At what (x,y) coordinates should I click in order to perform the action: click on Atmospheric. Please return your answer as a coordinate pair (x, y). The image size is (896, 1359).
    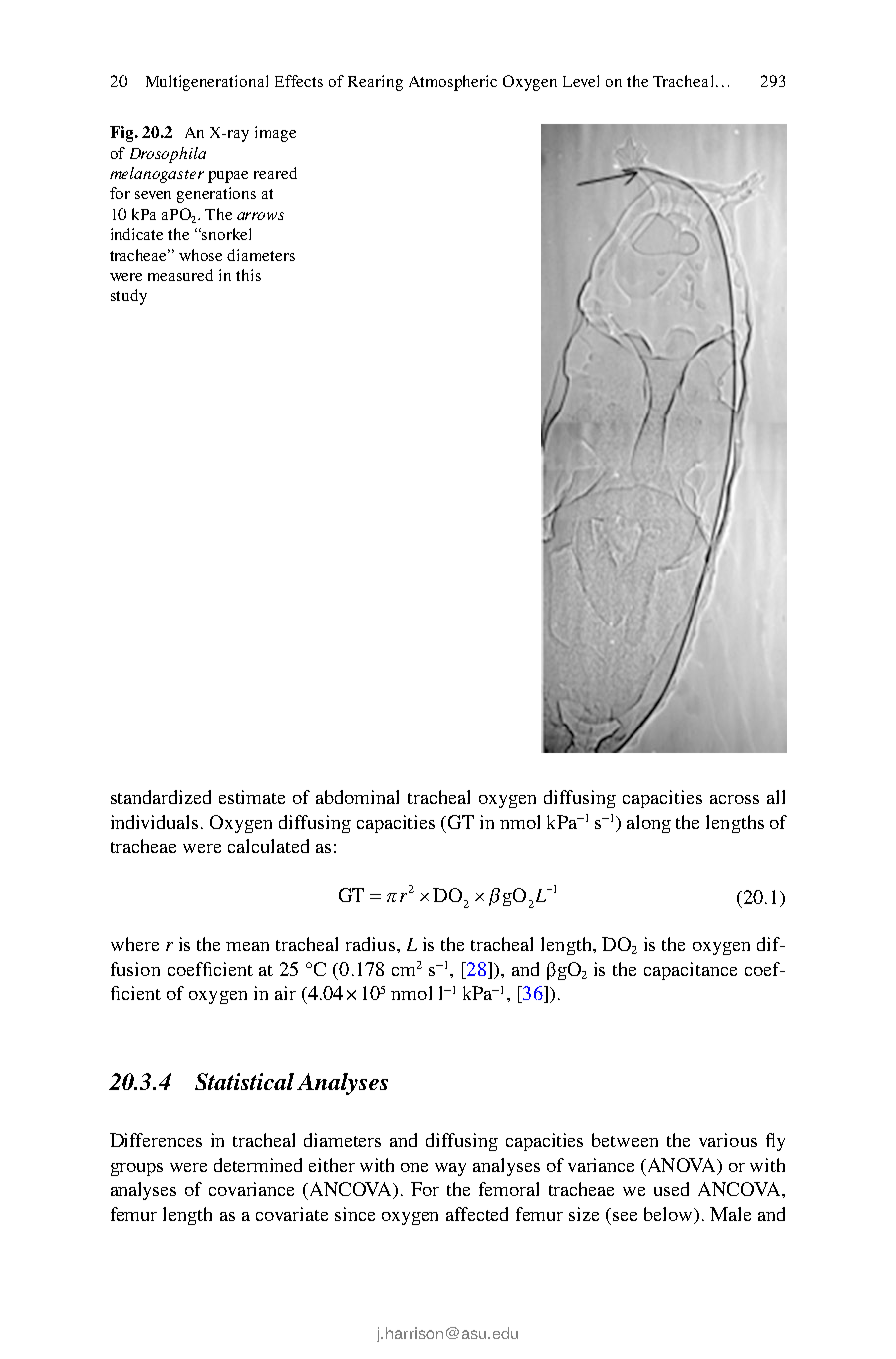
    Looking at the image, I should click on (453, 83).
